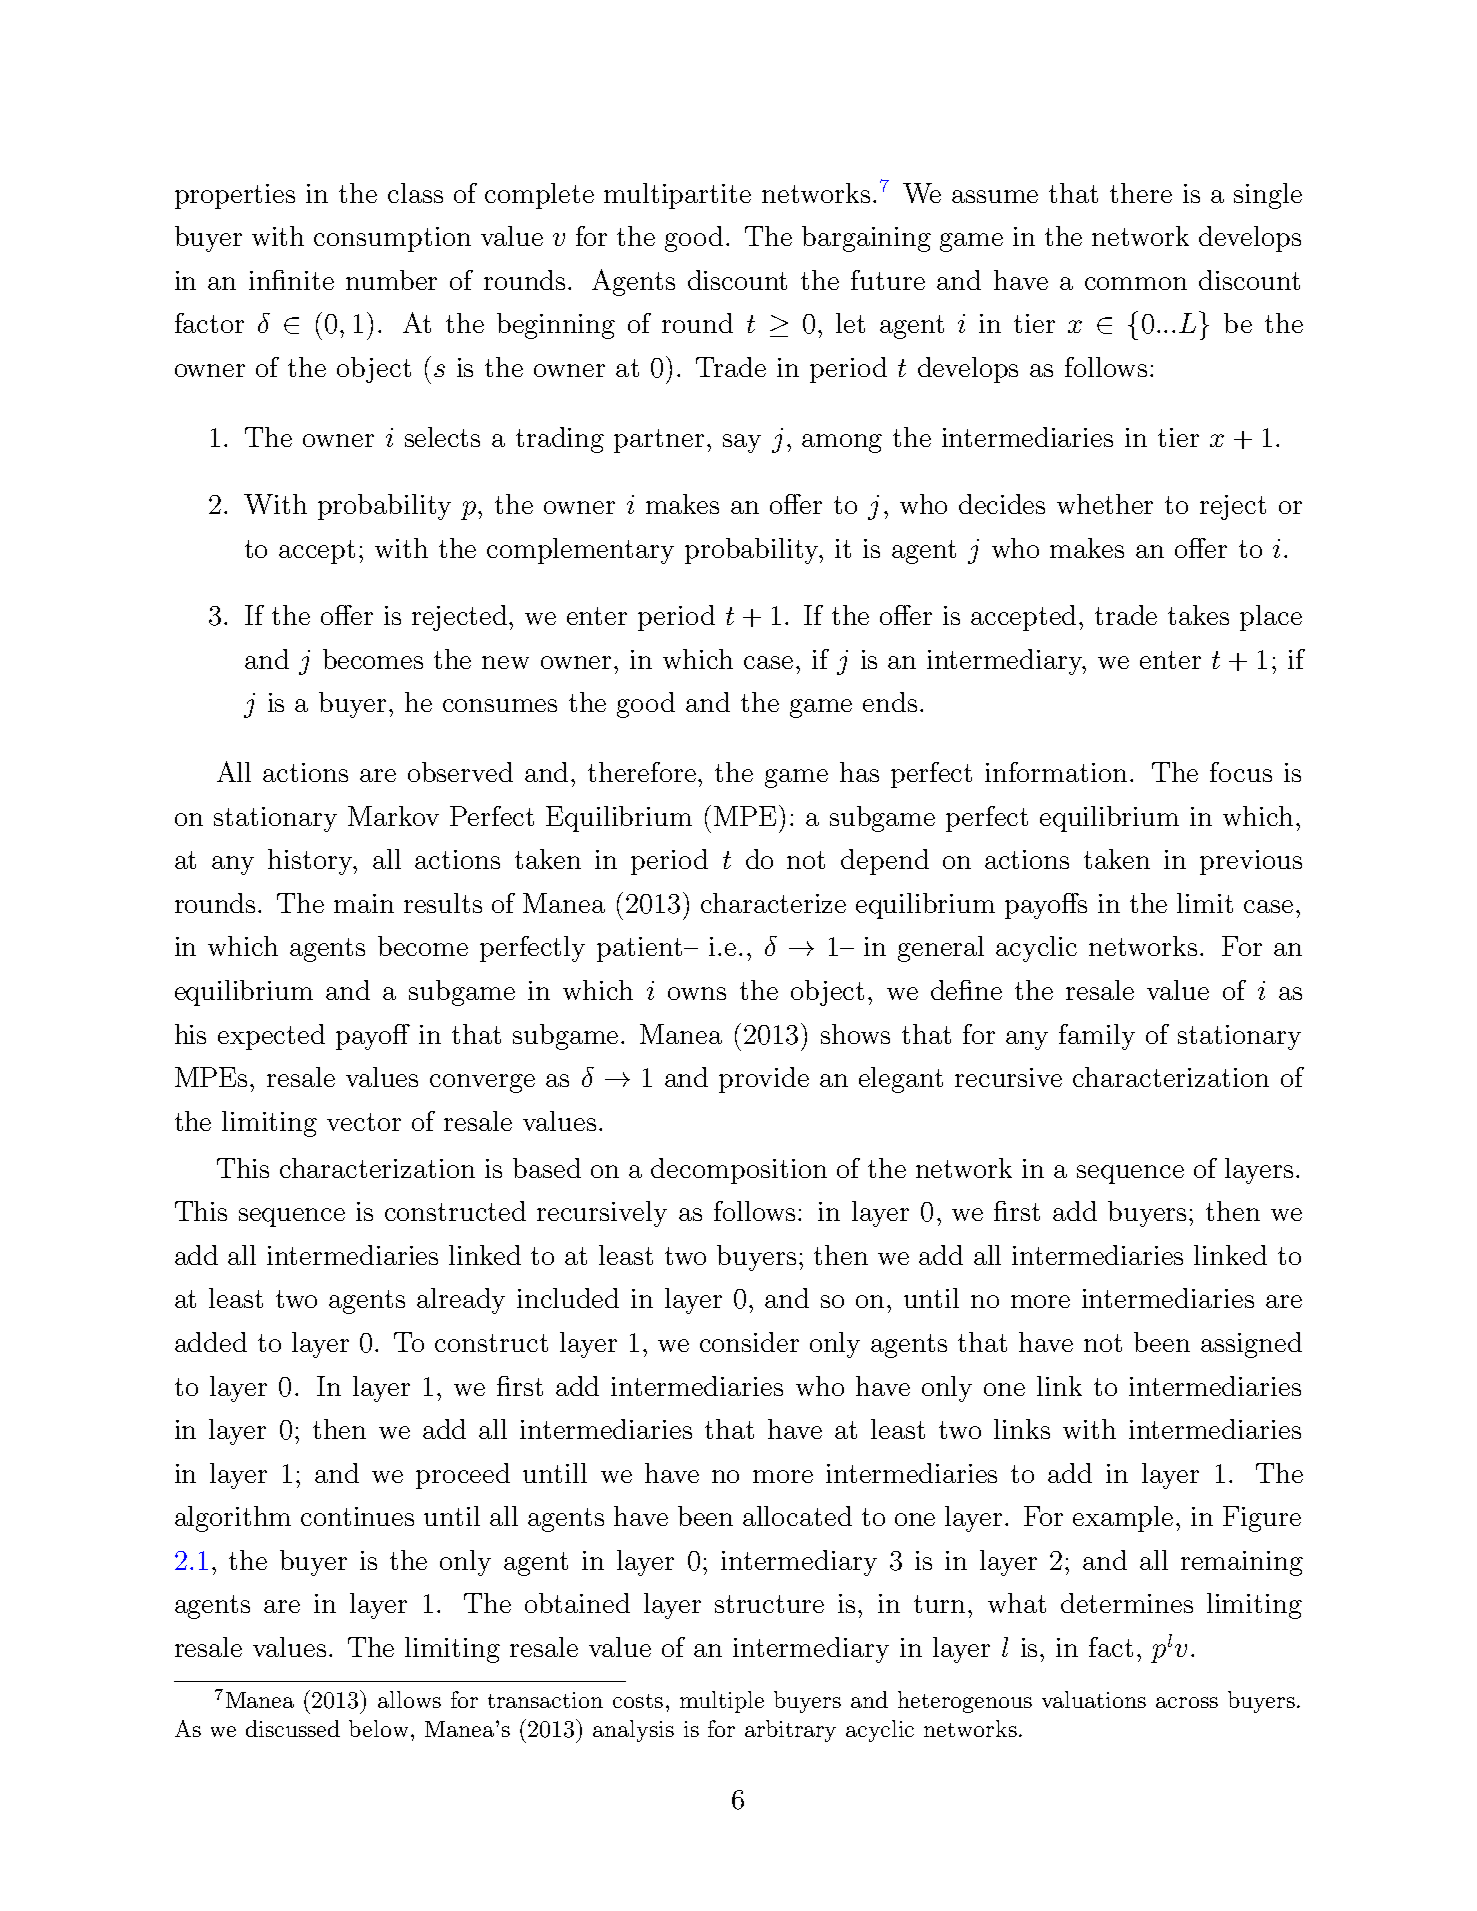 This document has height=1911, width=1477. I want to click on takes, so click(1198, 615).
